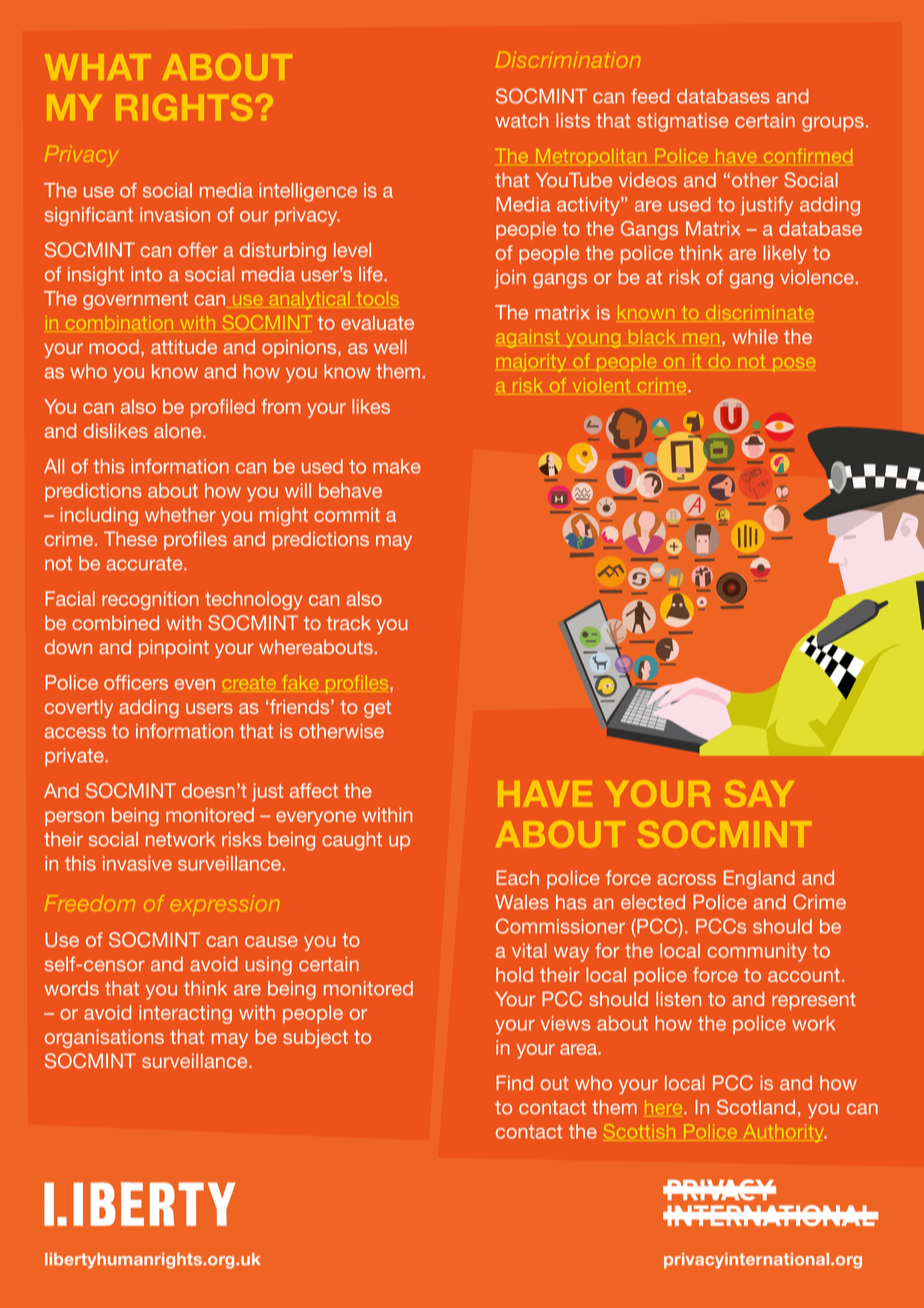  What do you see at coordinates (808, 155) in the screenshot?
I see `confirmed` at bounding box center [808, 155].
